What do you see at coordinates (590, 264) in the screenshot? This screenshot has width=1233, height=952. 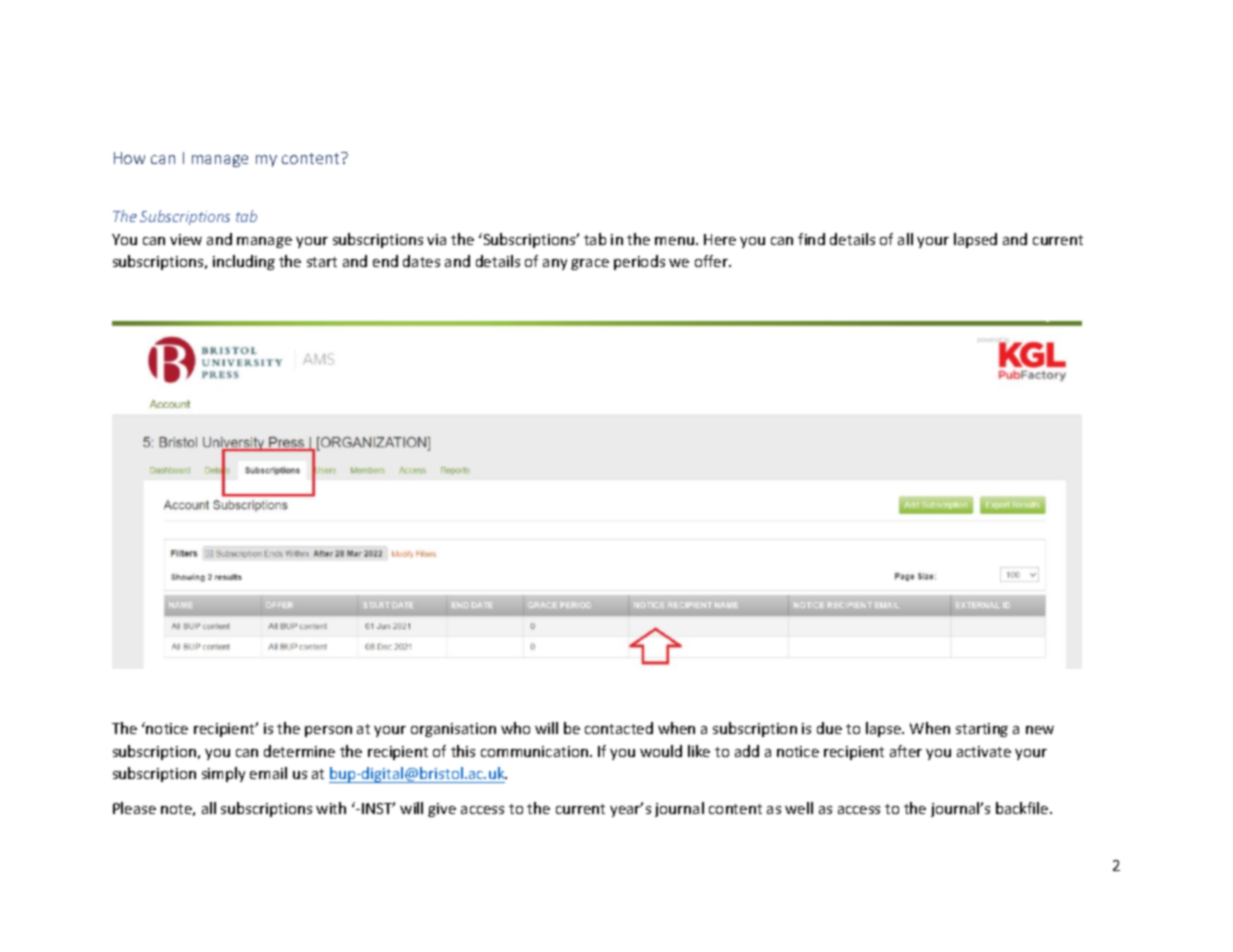 I see `grace` at bounding box center [590, 264].
